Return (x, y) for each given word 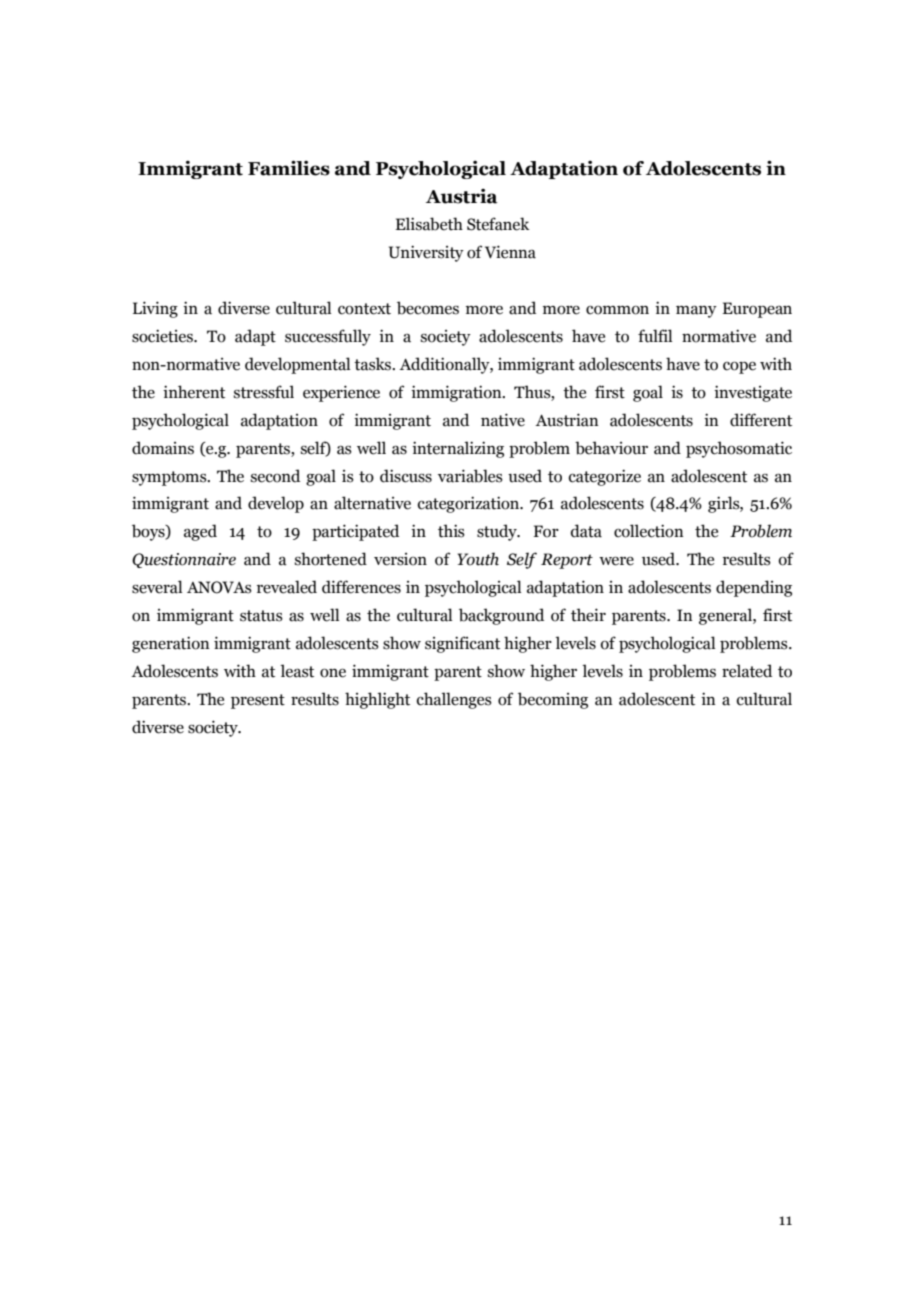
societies (163, 336)
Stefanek (498, 224)
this (451, 531)
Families (289, 168)
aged (200, 532)
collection (649, 531)
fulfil (655, 336)
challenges (454, 700)
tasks (374, 364)
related (747, 671)
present (258, 701)
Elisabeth (429, 224)
